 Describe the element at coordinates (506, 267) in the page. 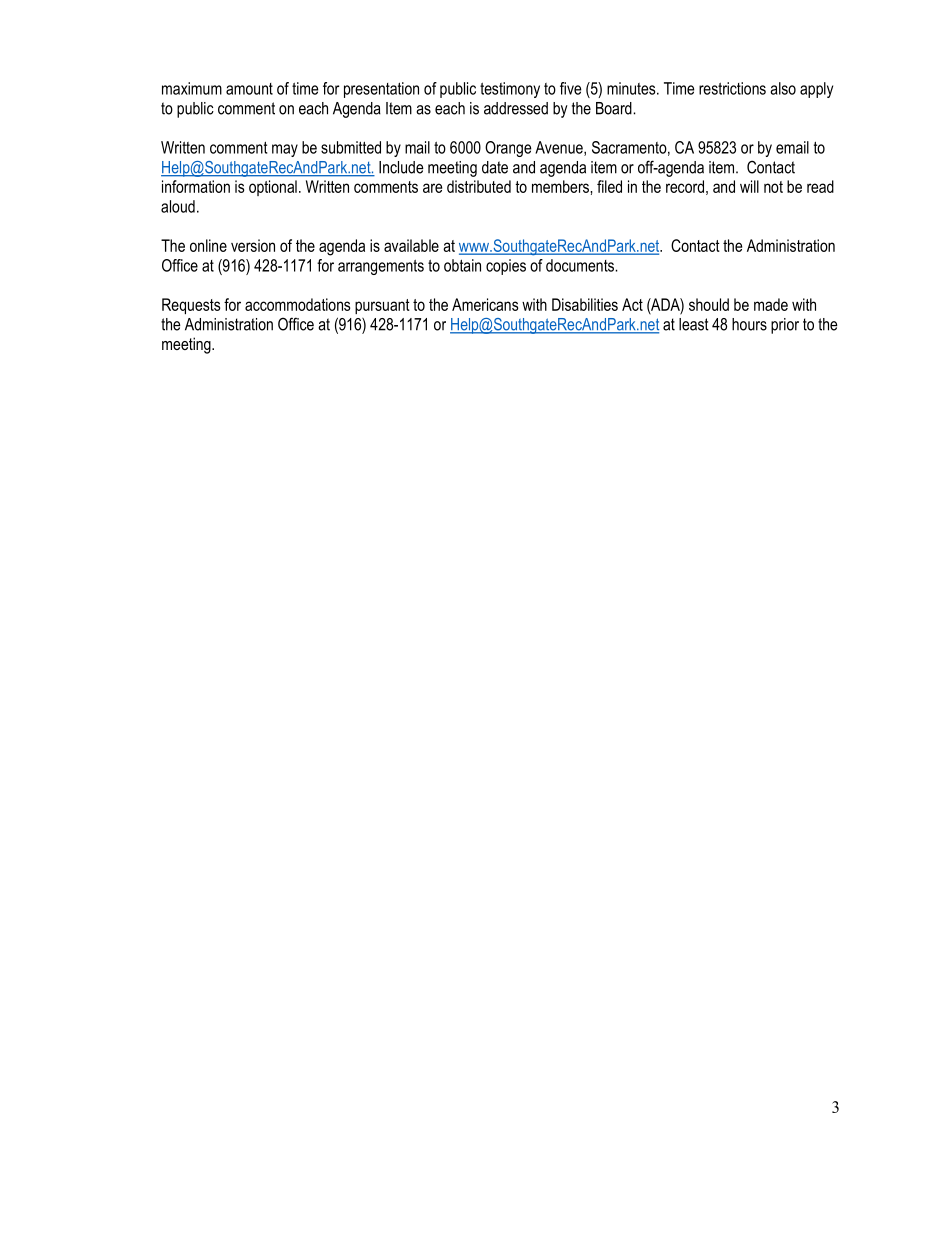

I see `copies` at that location.
